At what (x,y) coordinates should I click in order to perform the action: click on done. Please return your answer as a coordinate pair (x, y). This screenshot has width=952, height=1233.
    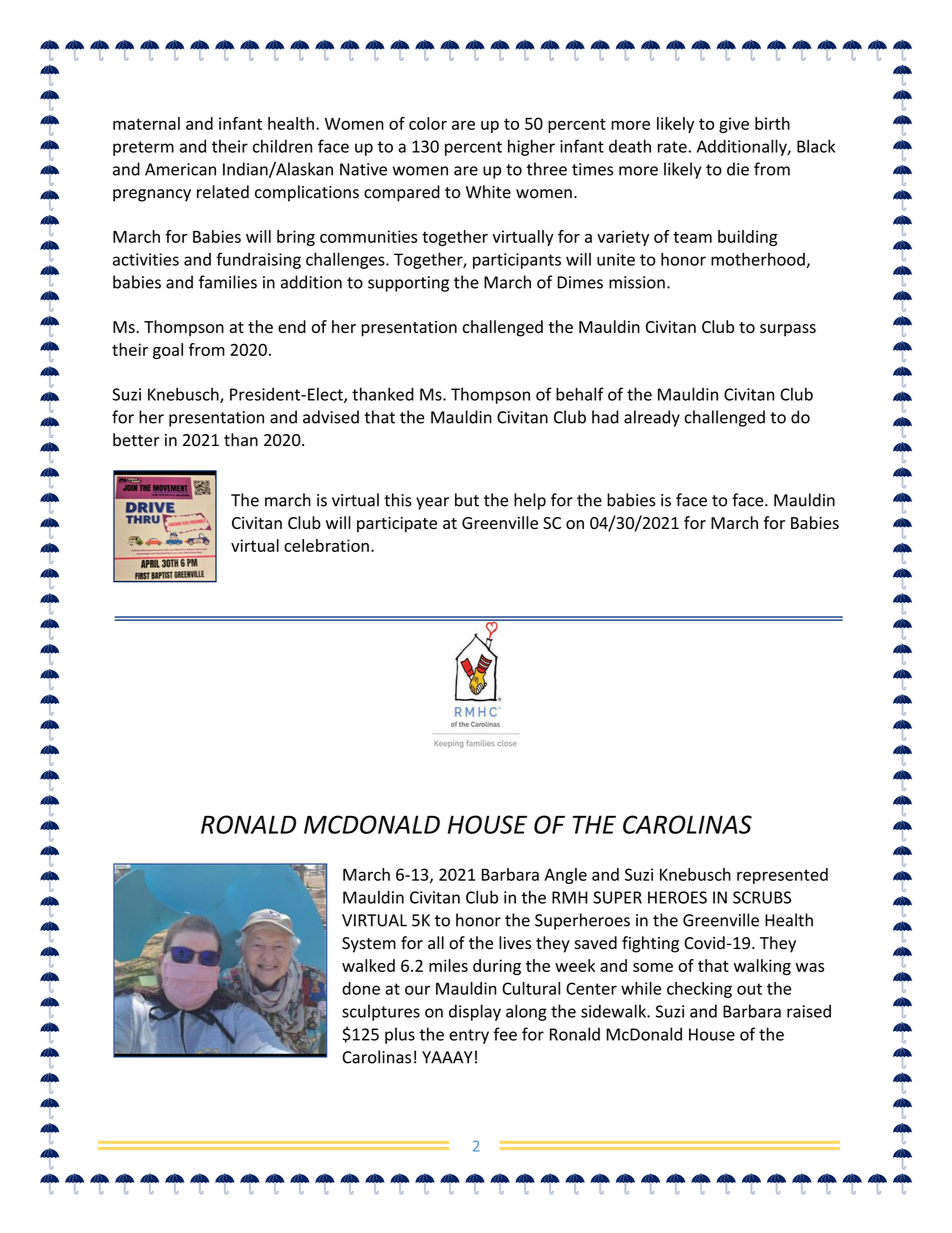
    Looking at the image, I should click on (361, 988).
